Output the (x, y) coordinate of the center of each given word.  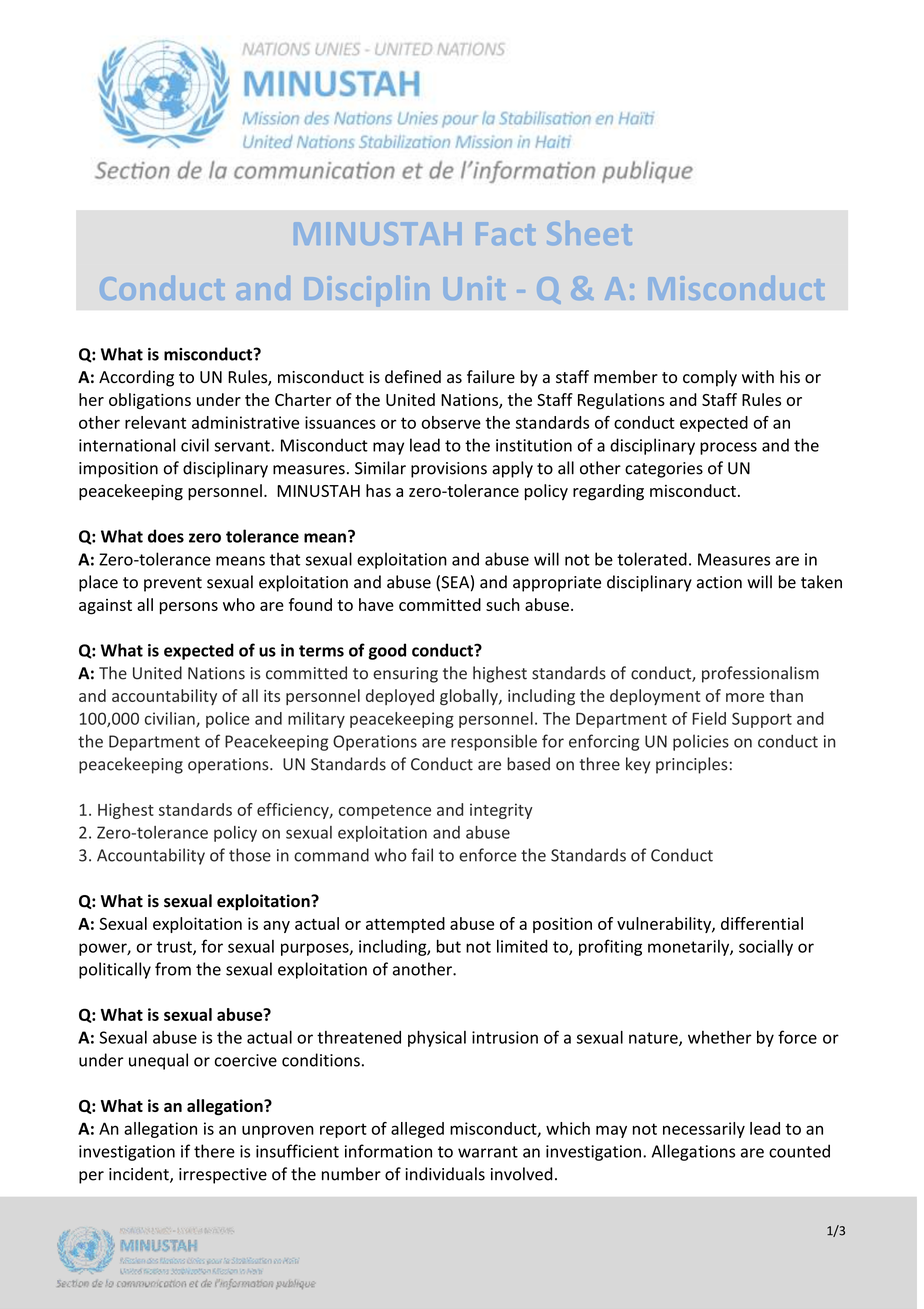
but (449, 946)
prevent (173, 584)
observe (451, 422)
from (173, 969)
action (719, 582)
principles (692, 765)
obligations (150, 401)
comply (710, 378)
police (228, 720)
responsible (494, 742)
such (503, 604)
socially (766, 947)
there (214, 1151)
